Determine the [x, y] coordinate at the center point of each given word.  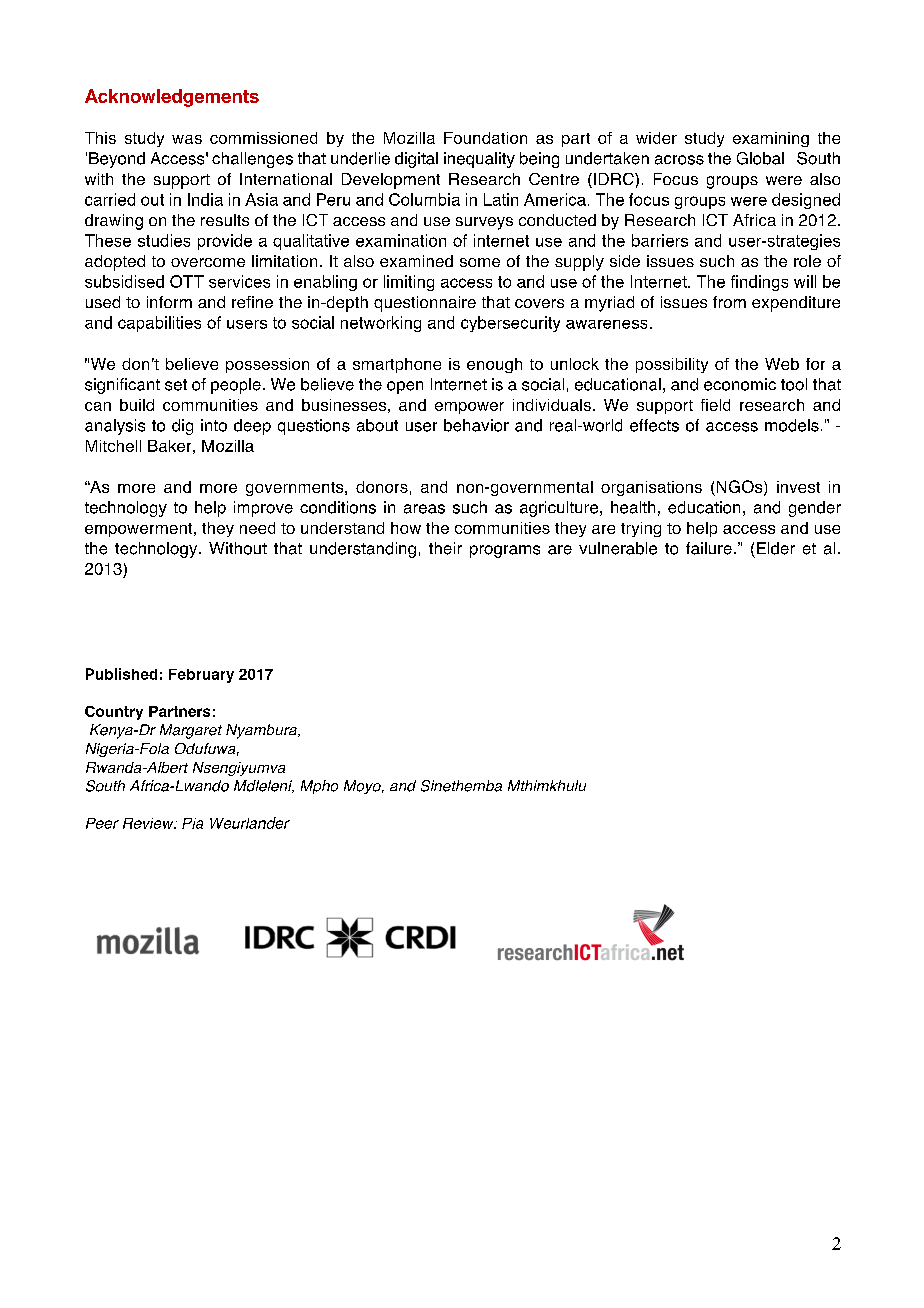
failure [709, 548]
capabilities [159, 324]
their [445, 548]
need [257, 528]
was [187, 139]
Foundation [485, 138]
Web [782, 364]
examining [771, 139]
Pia [192, 823]
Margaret [191, 731]
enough [494, 365]
